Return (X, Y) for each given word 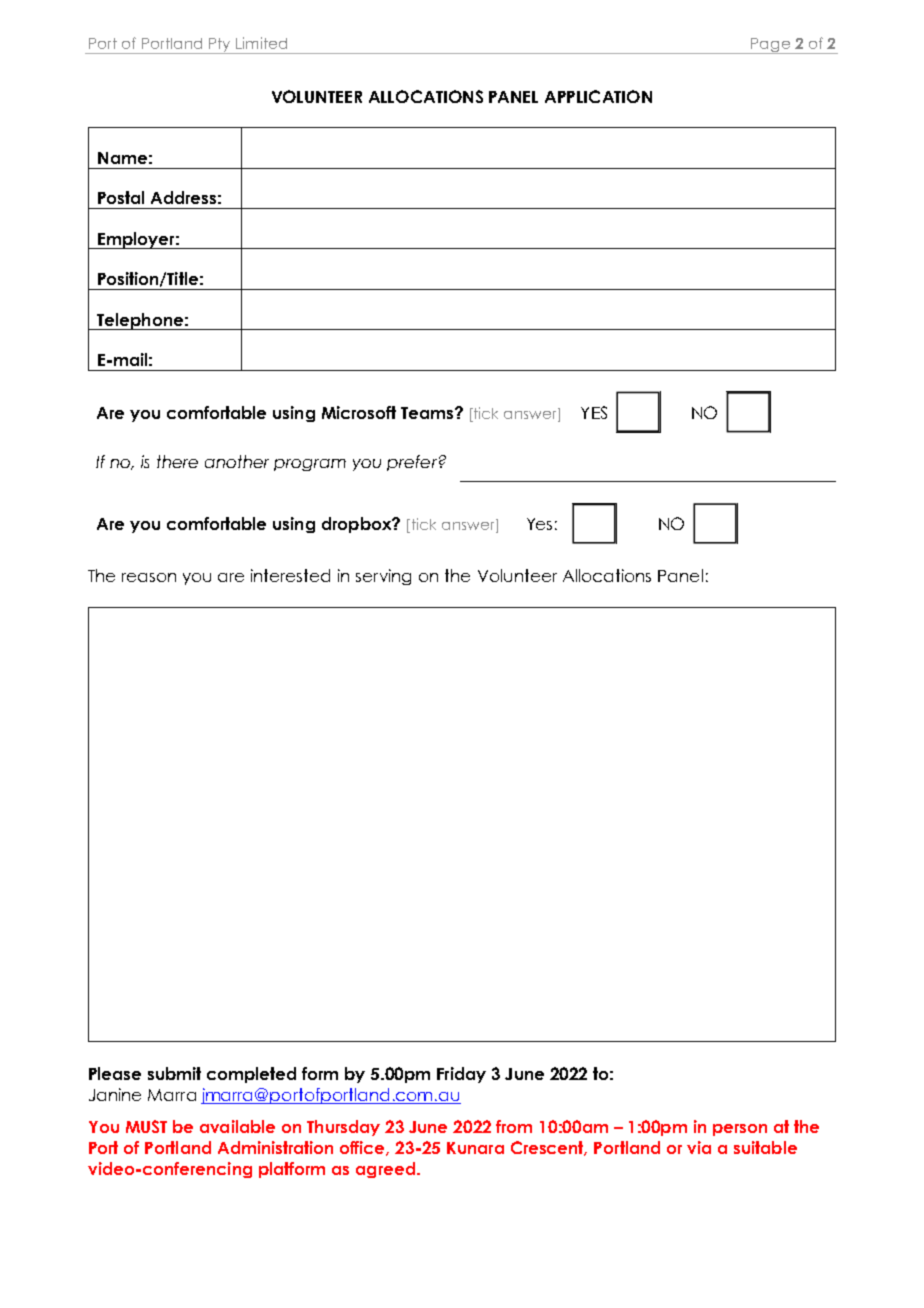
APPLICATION (598, 96)
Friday (461, 1075)
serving (383, 577)
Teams (427, 413)
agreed (387, 1170)
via (699, 1147)
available (237, 1126)
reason (149, 577)
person (740, 1130)
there (177, 461)
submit (174, 1073)
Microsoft (359, 412)
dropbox (358, 525)
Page (770, 46)
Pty (220, 46)
